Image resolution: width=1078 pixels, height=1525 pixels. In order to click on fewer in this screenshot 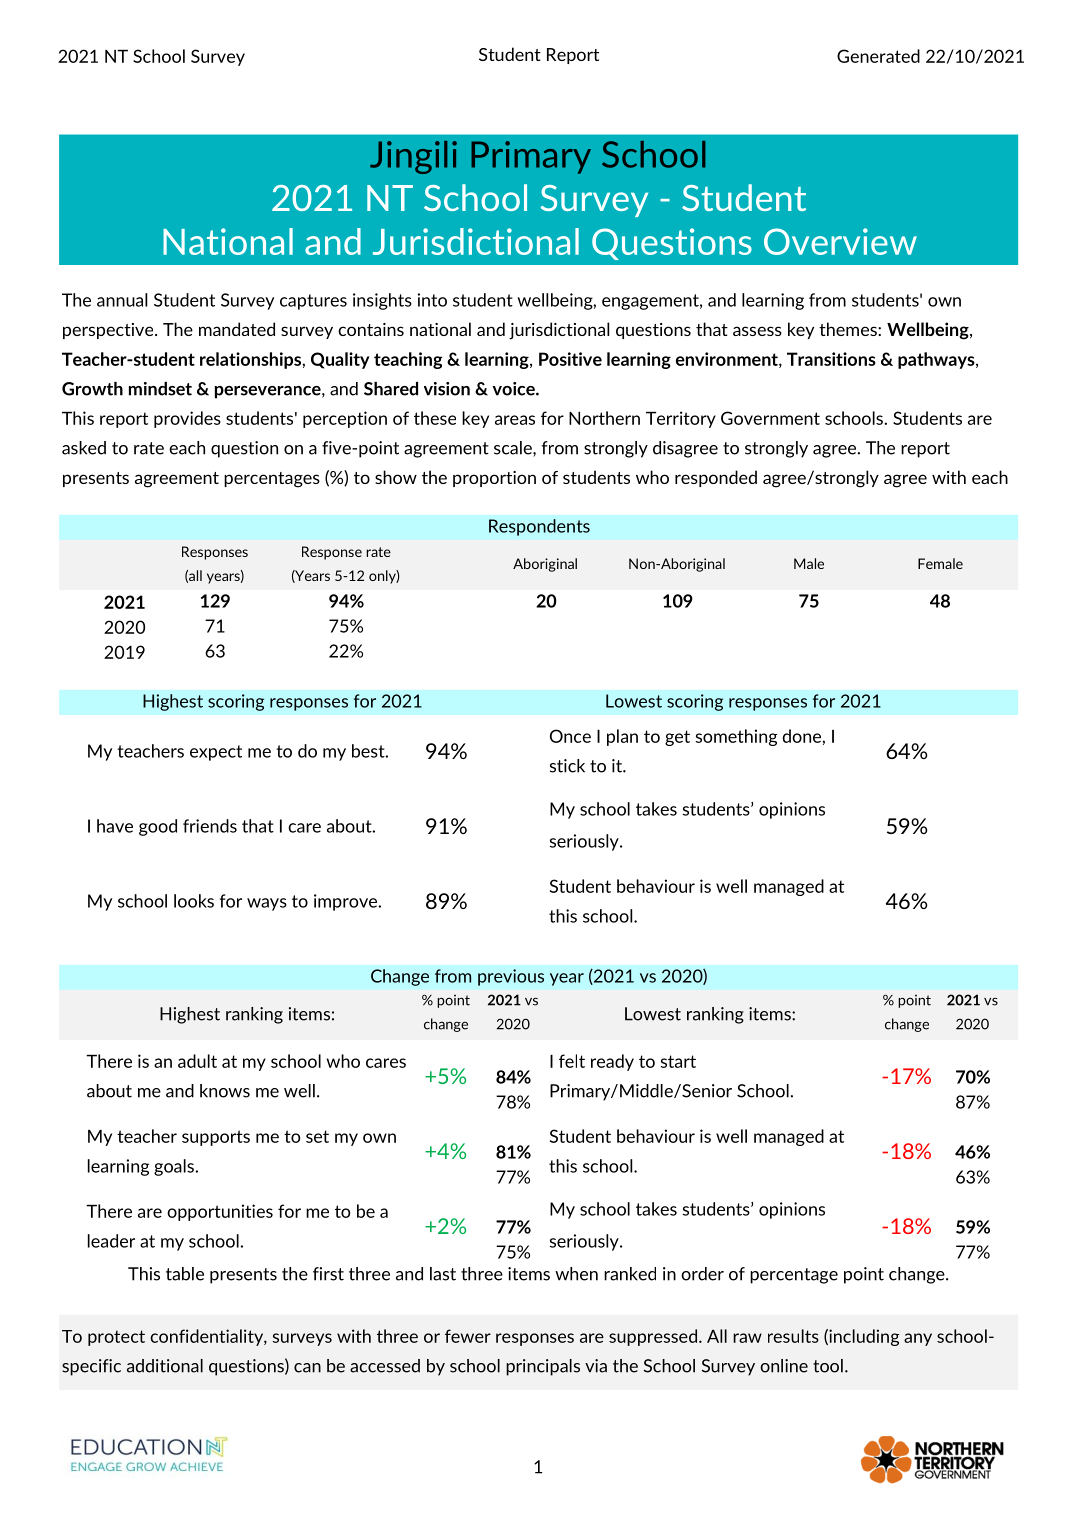, I will do `click(468, 1336)`.
